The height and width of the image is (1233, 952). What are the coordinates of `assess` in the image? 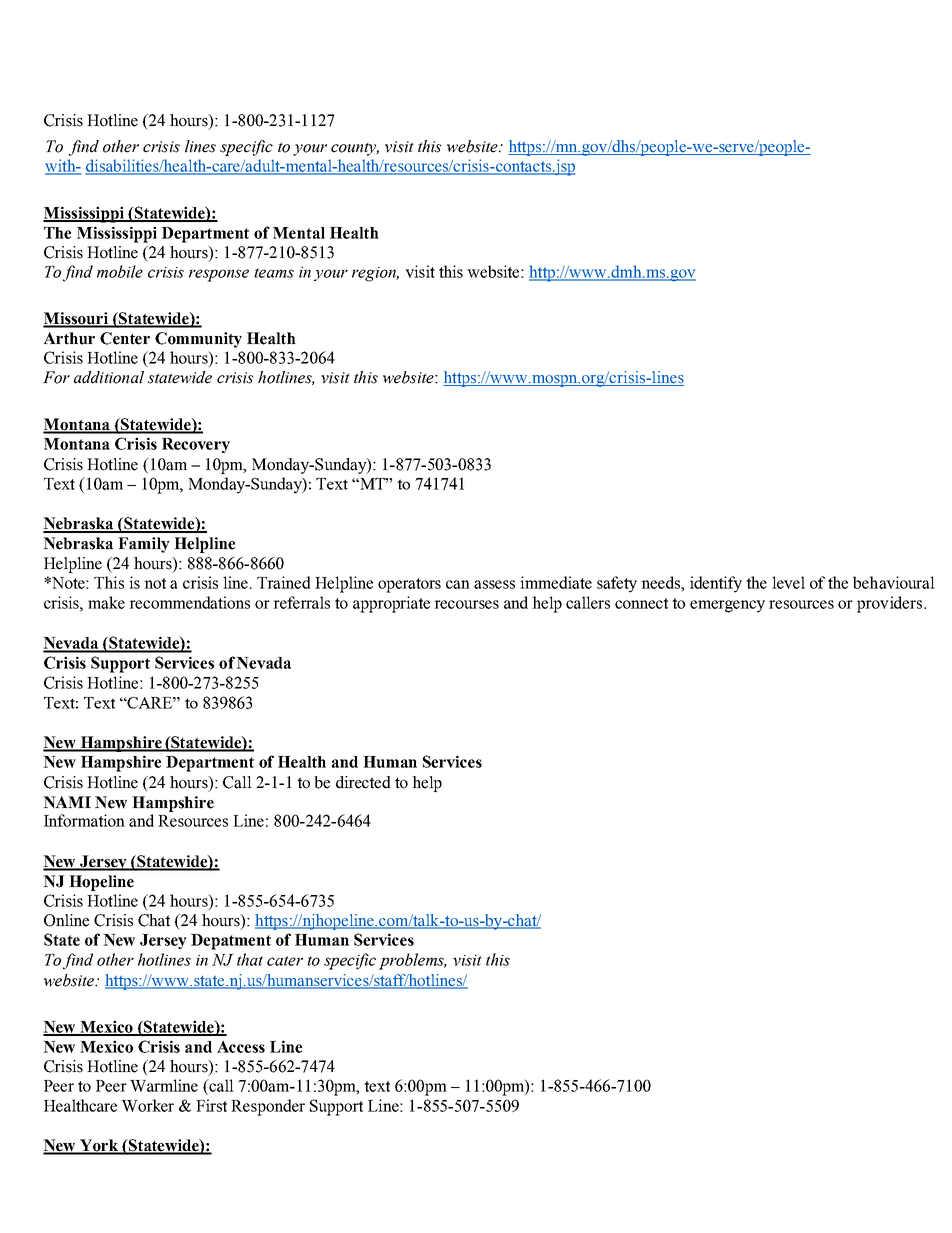 It's located at (494, 584).
